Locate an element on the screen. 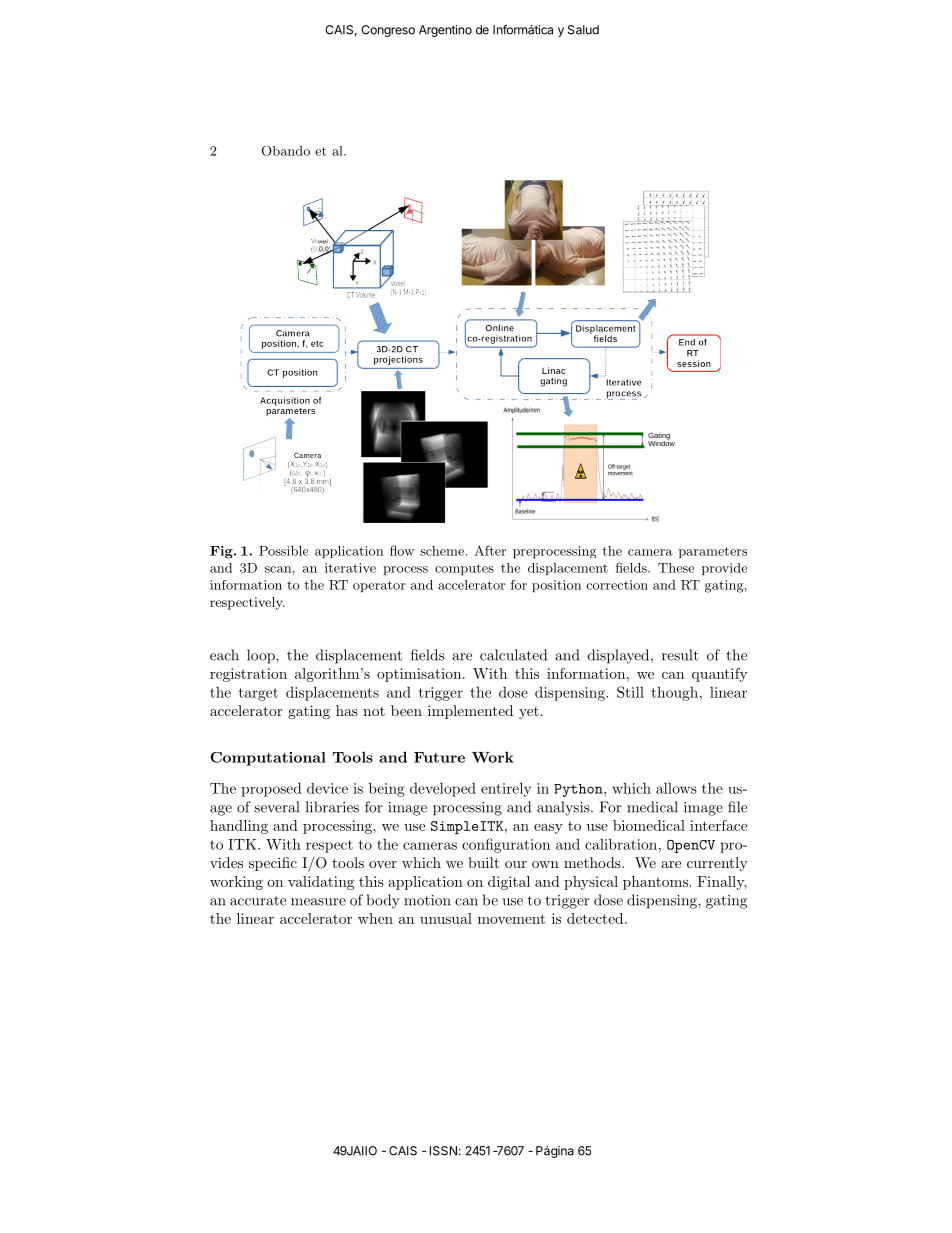 The height and width of the screenshot is (1233, 952). when is located at coordinates (375, 918).
